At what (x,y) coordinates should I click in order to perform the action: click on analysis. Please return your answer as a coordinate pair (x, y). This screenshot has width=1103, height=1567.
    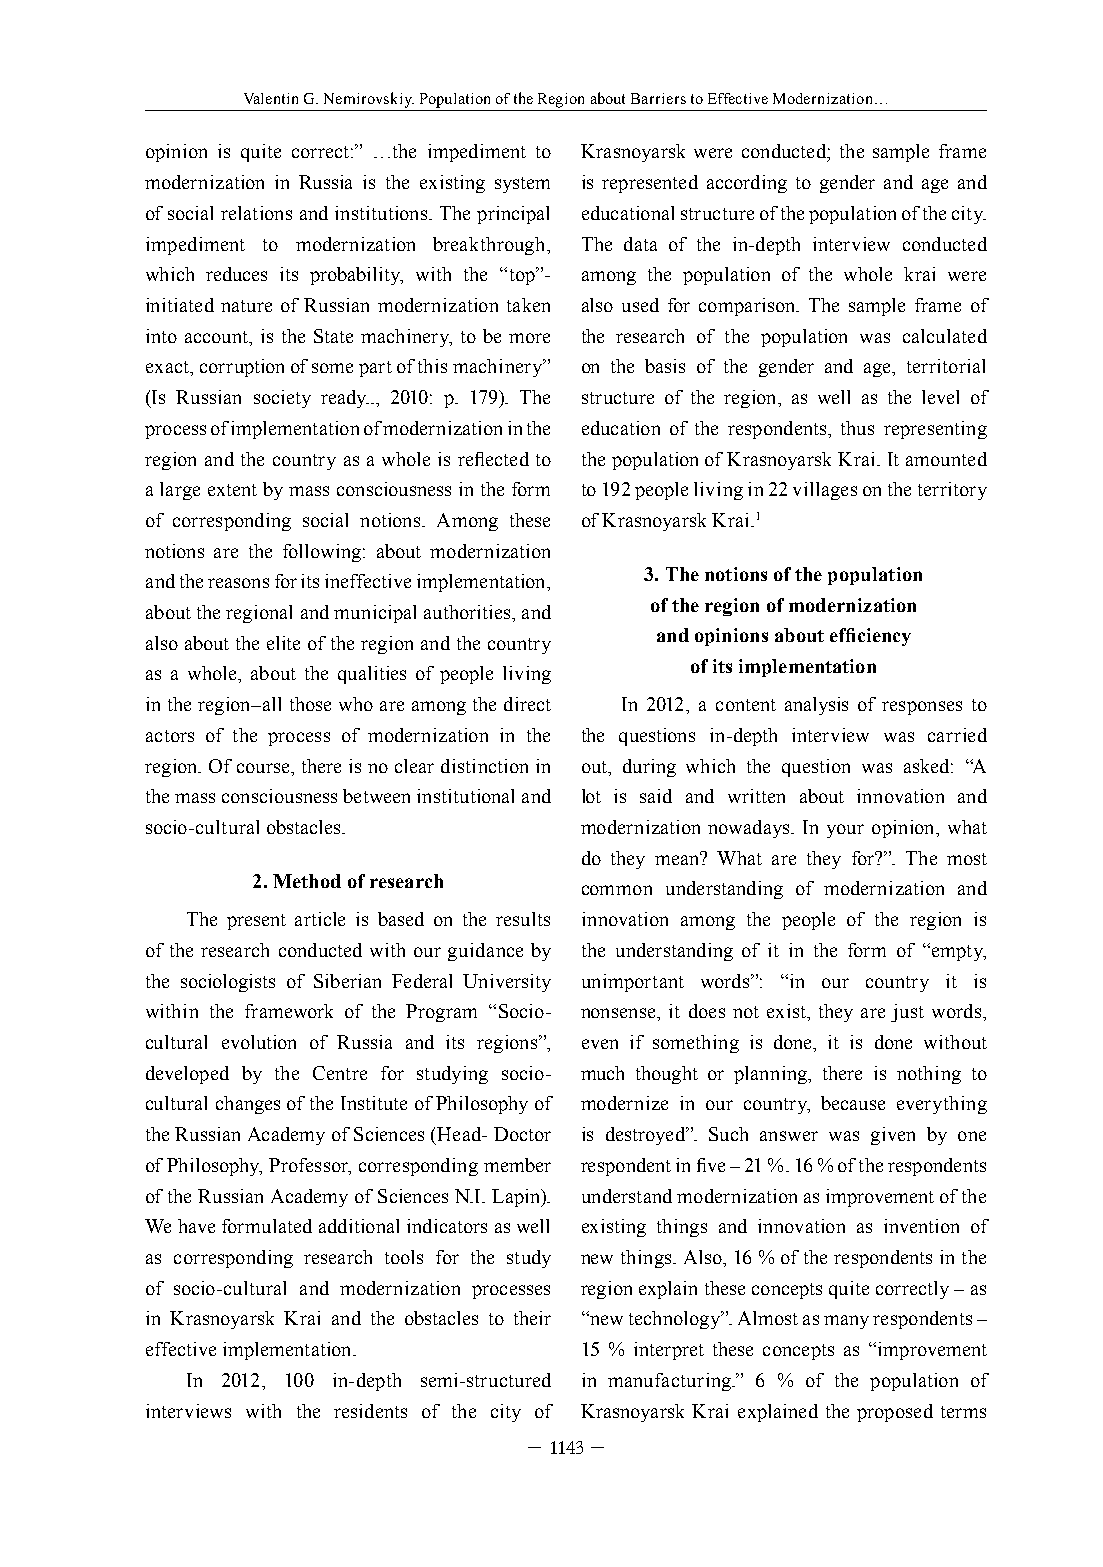
    Looking at the image, I should click on (816, 706).
